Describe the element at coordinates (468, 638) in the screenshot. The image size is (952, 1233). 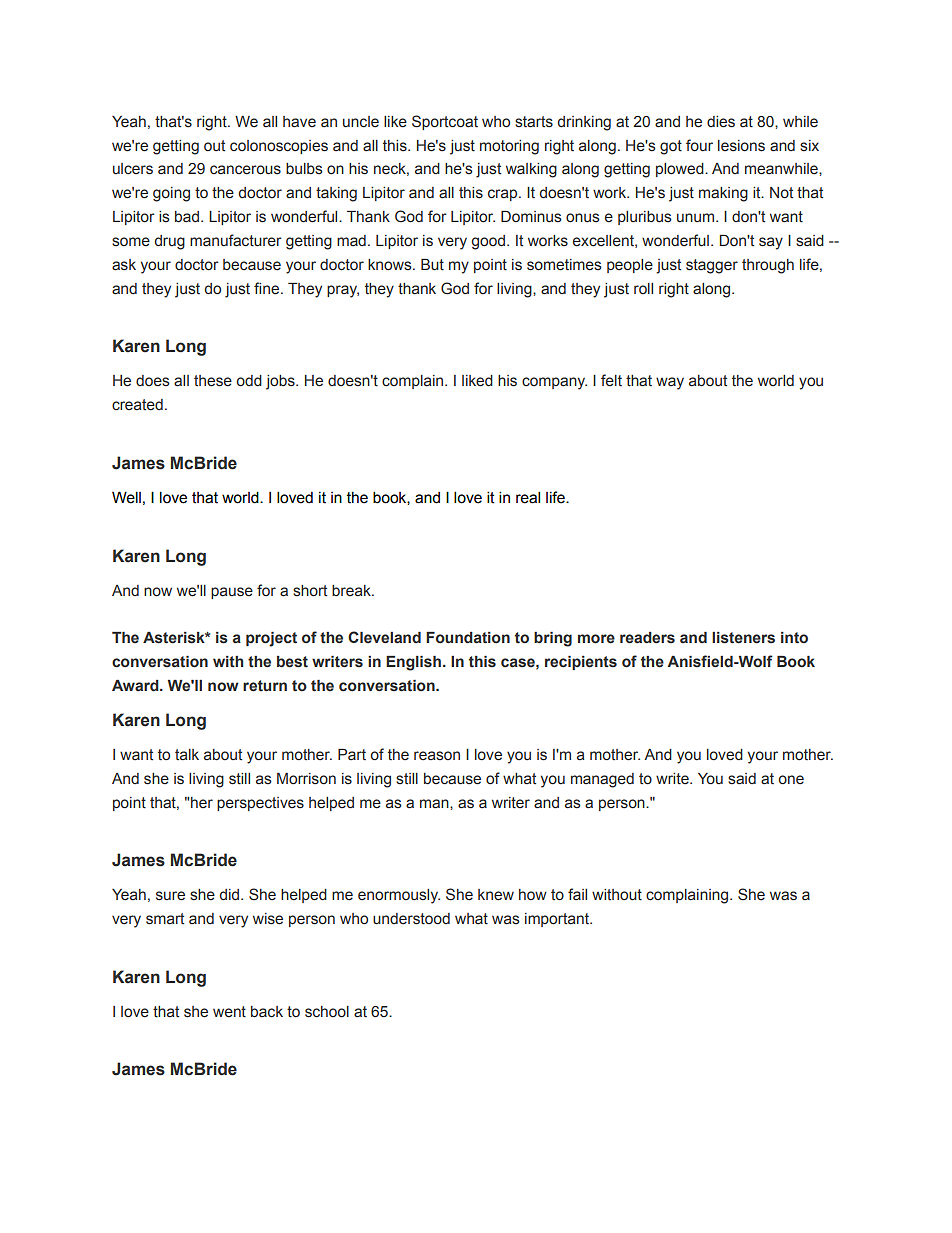
I see `Foundation` at that location.
